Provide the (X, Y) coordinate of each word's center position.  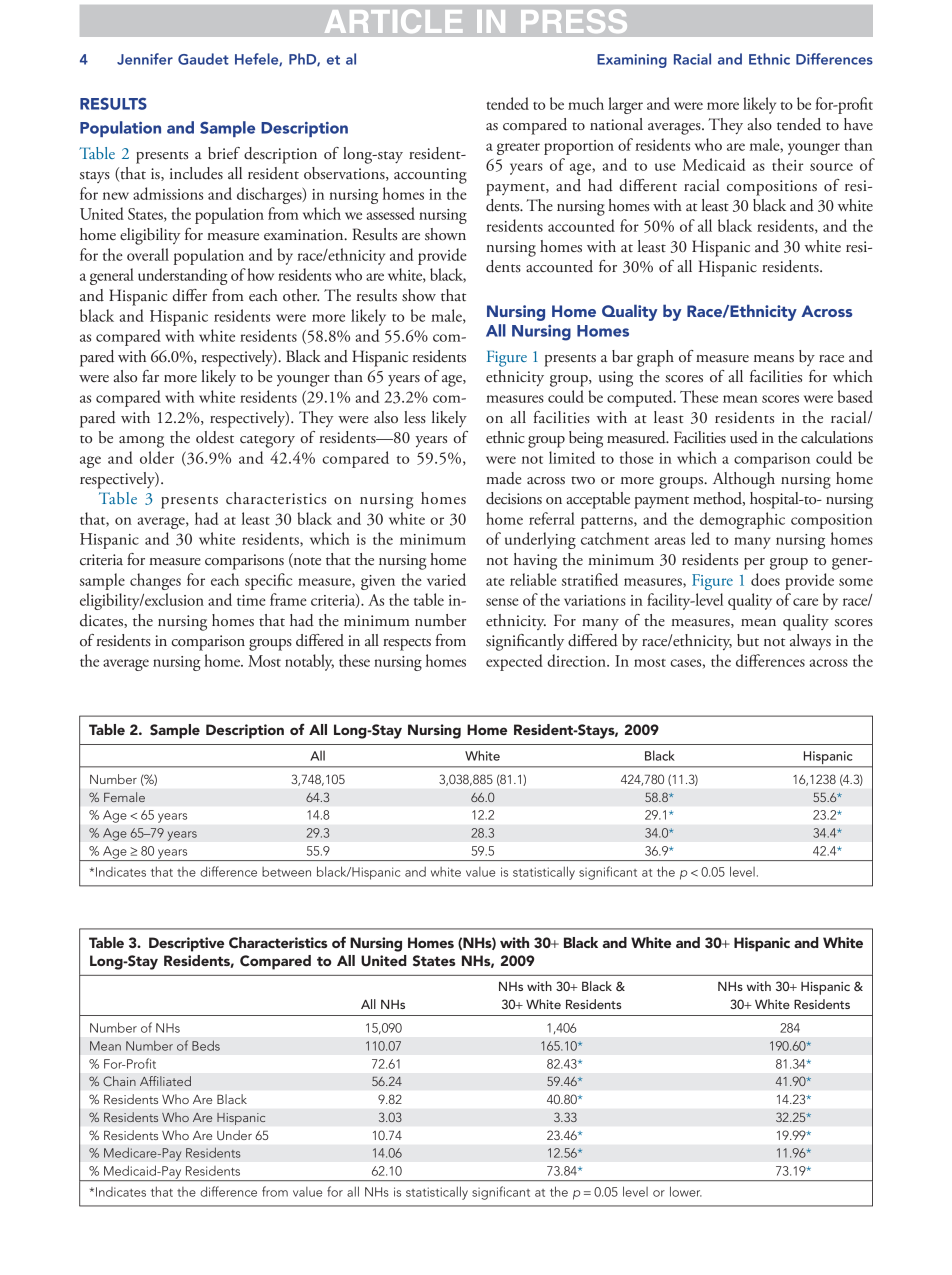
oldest (215, 437)
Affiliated (165, 1081)
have (858, 124)
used (744, 437)
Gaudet (203, 59)
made (503, 478)
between (286, 872)
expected (514, 662)
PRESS (574, 21)
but (748, 640)
